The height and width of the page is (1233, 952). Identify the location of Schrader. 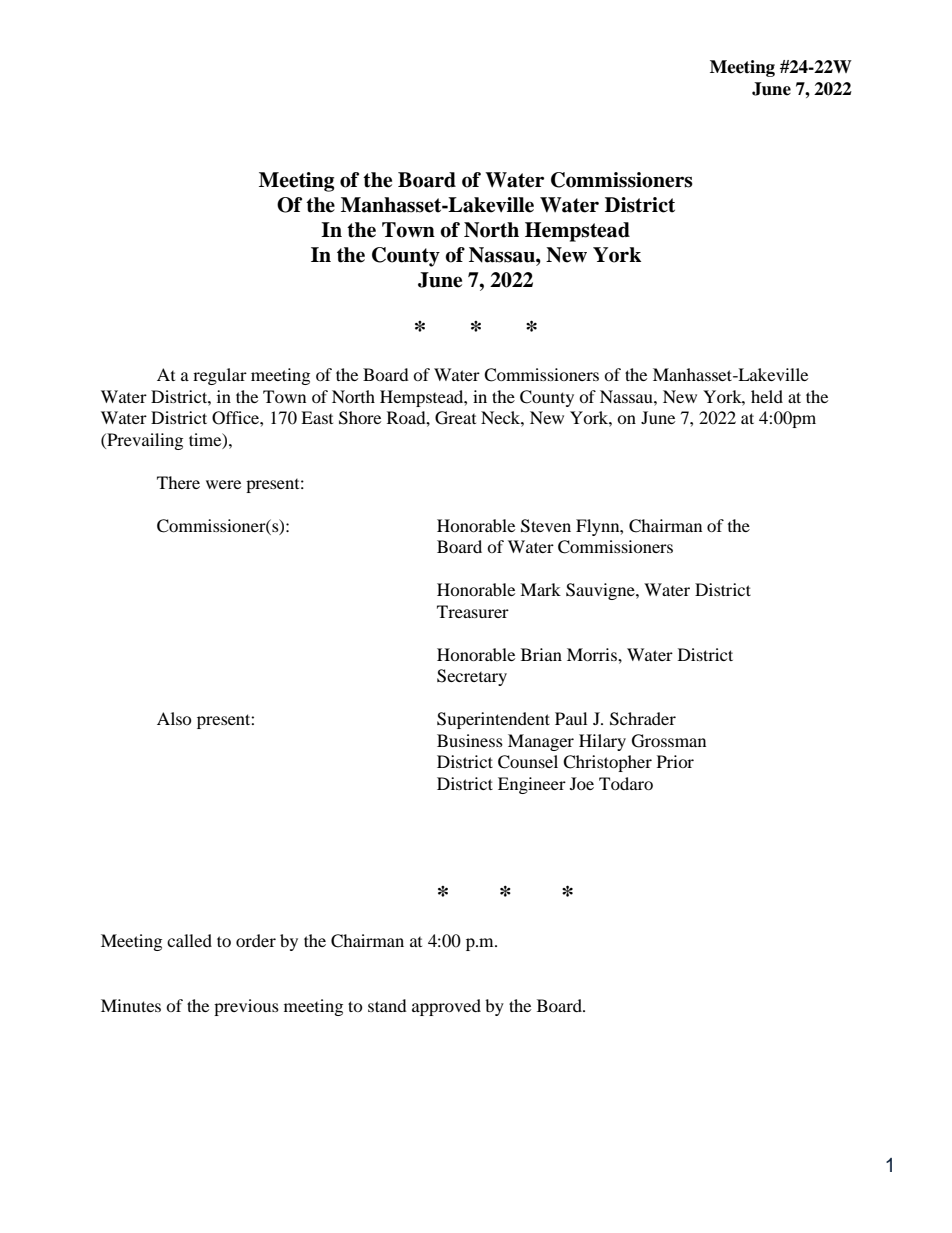
(643, 719).
